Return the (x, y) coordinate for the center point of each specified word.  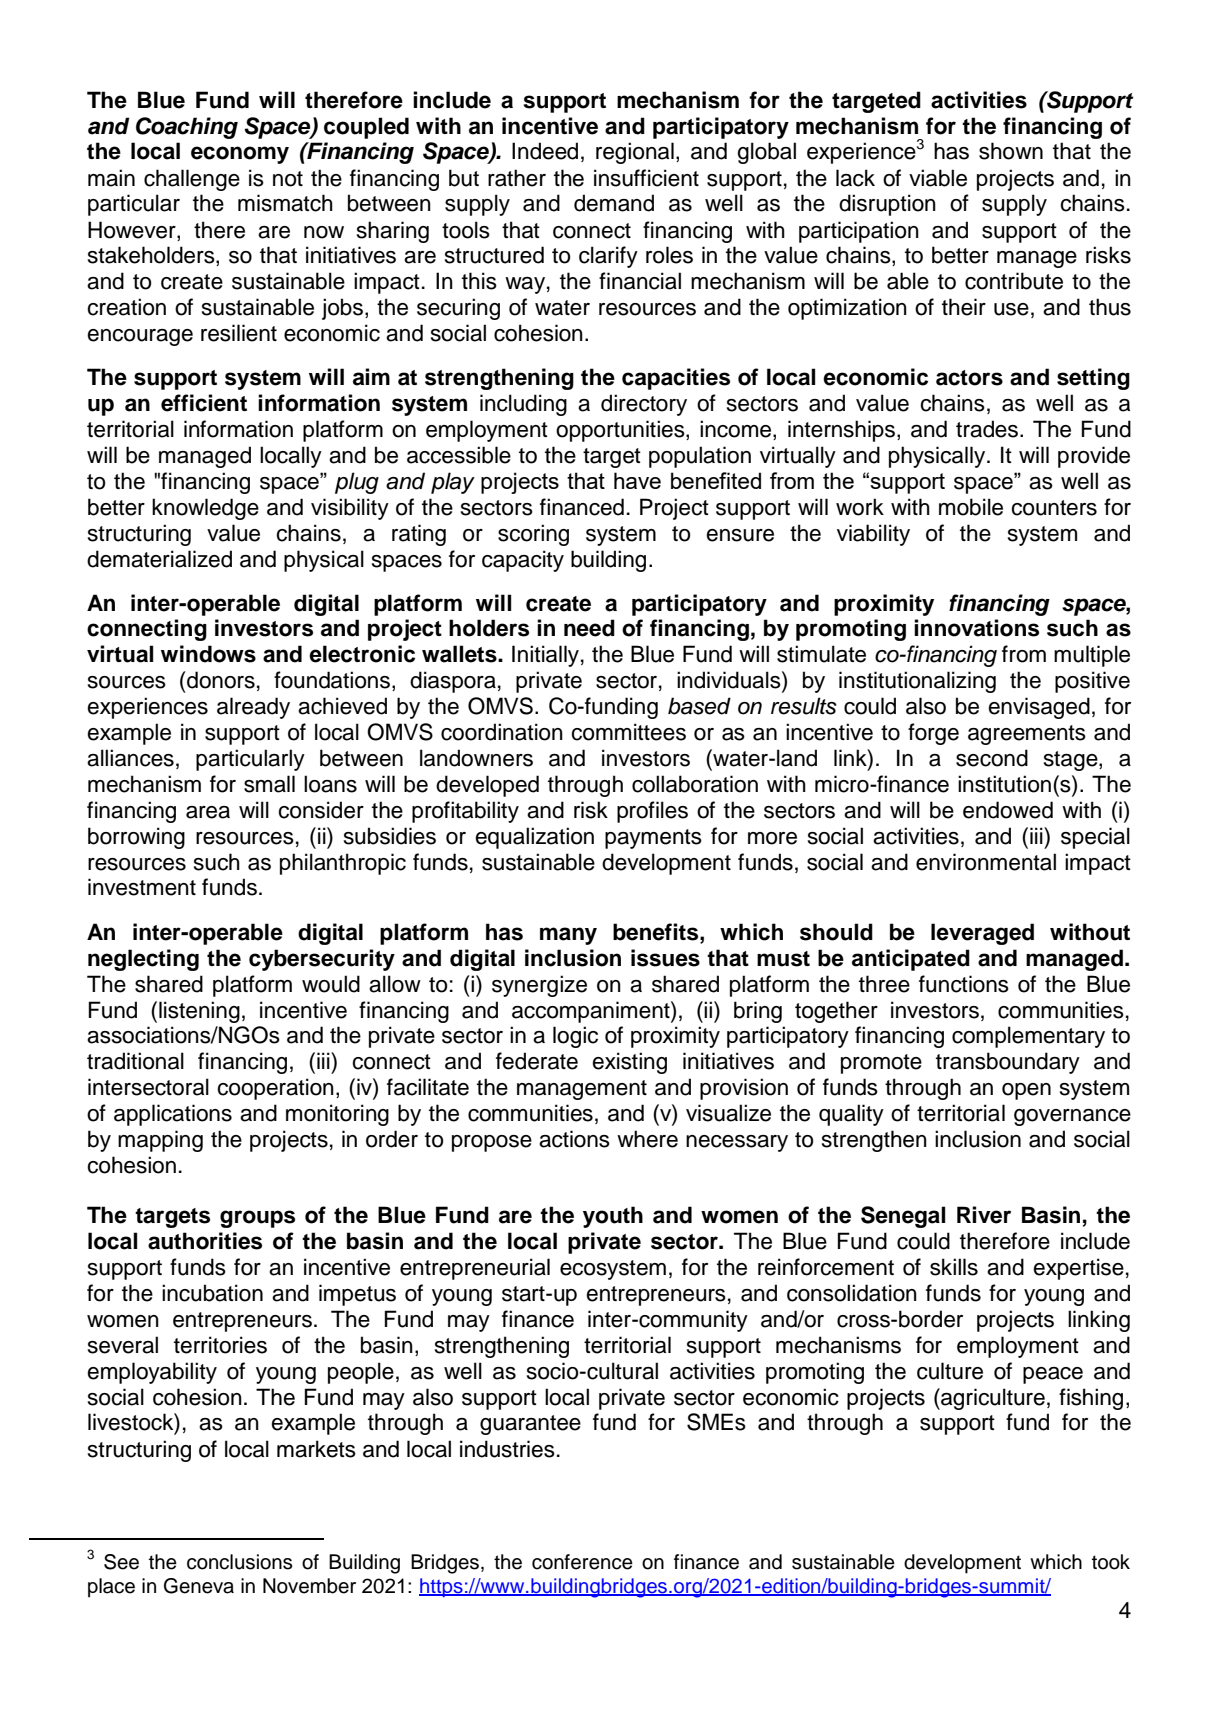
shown (1011, 151)
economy (240, 155)
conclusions (239, 1562)
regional (635, 153)
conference (582, 1562)
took (1111, 1562)
